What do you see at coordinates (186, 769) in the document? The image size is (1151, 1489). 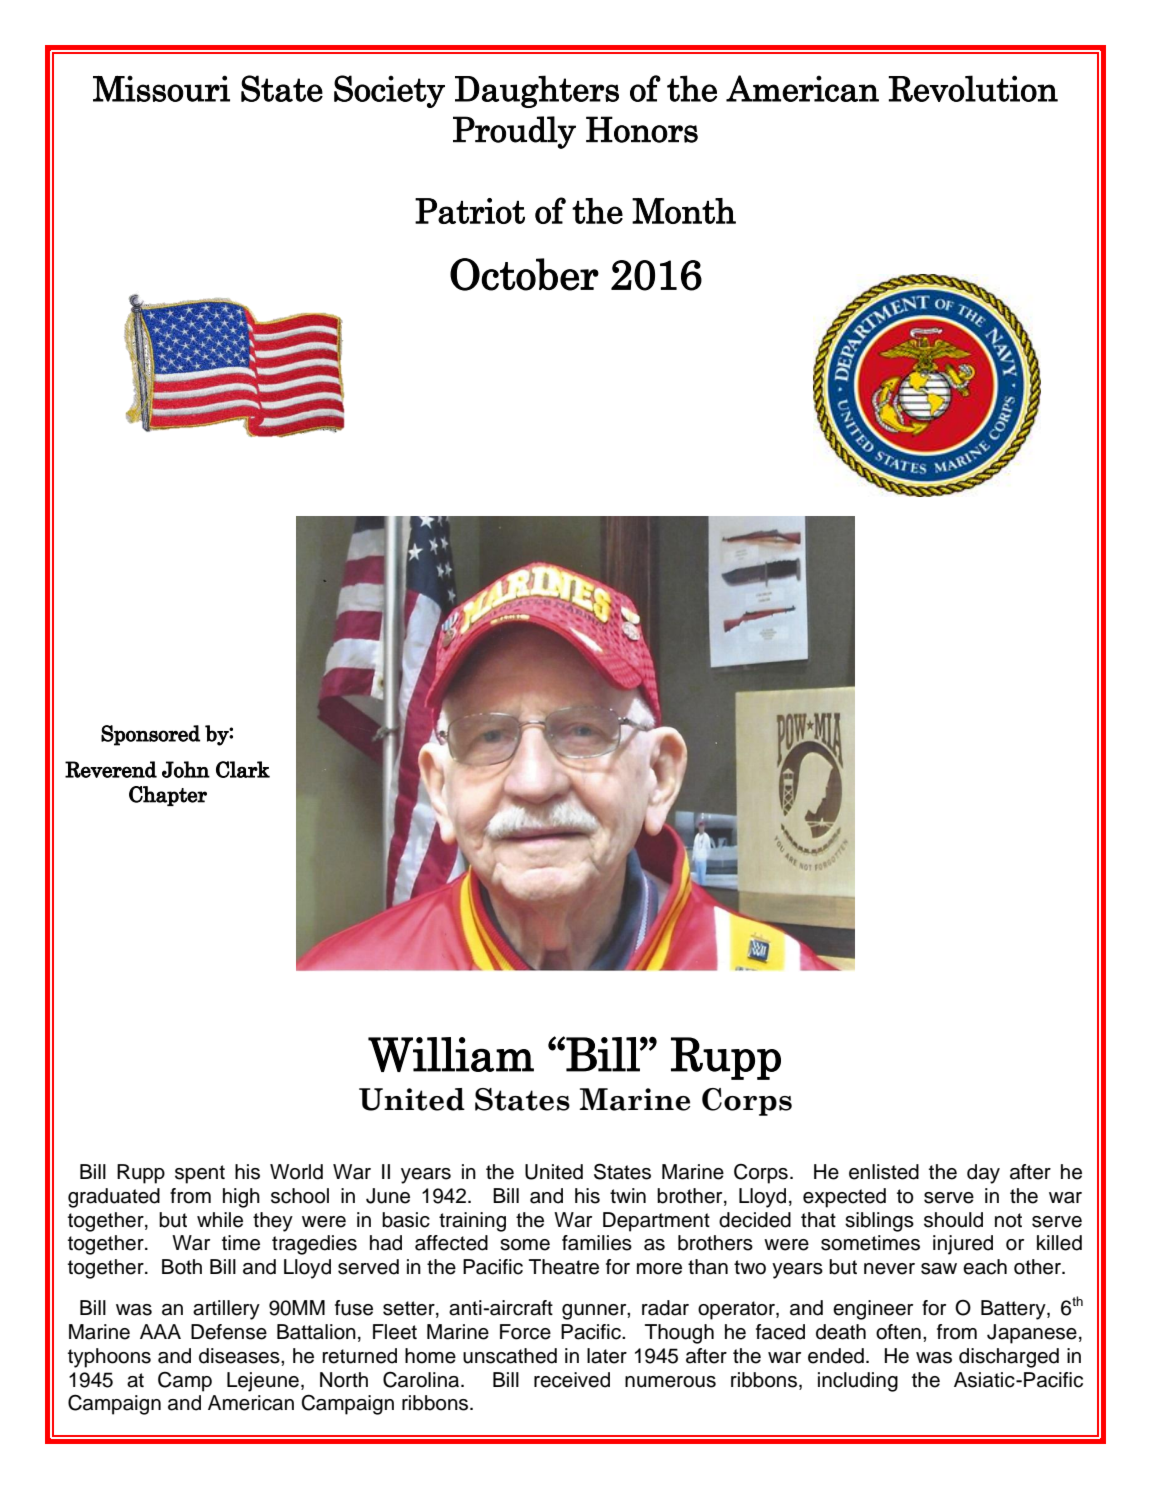 I see `John` at bounding box center [186, 769].
